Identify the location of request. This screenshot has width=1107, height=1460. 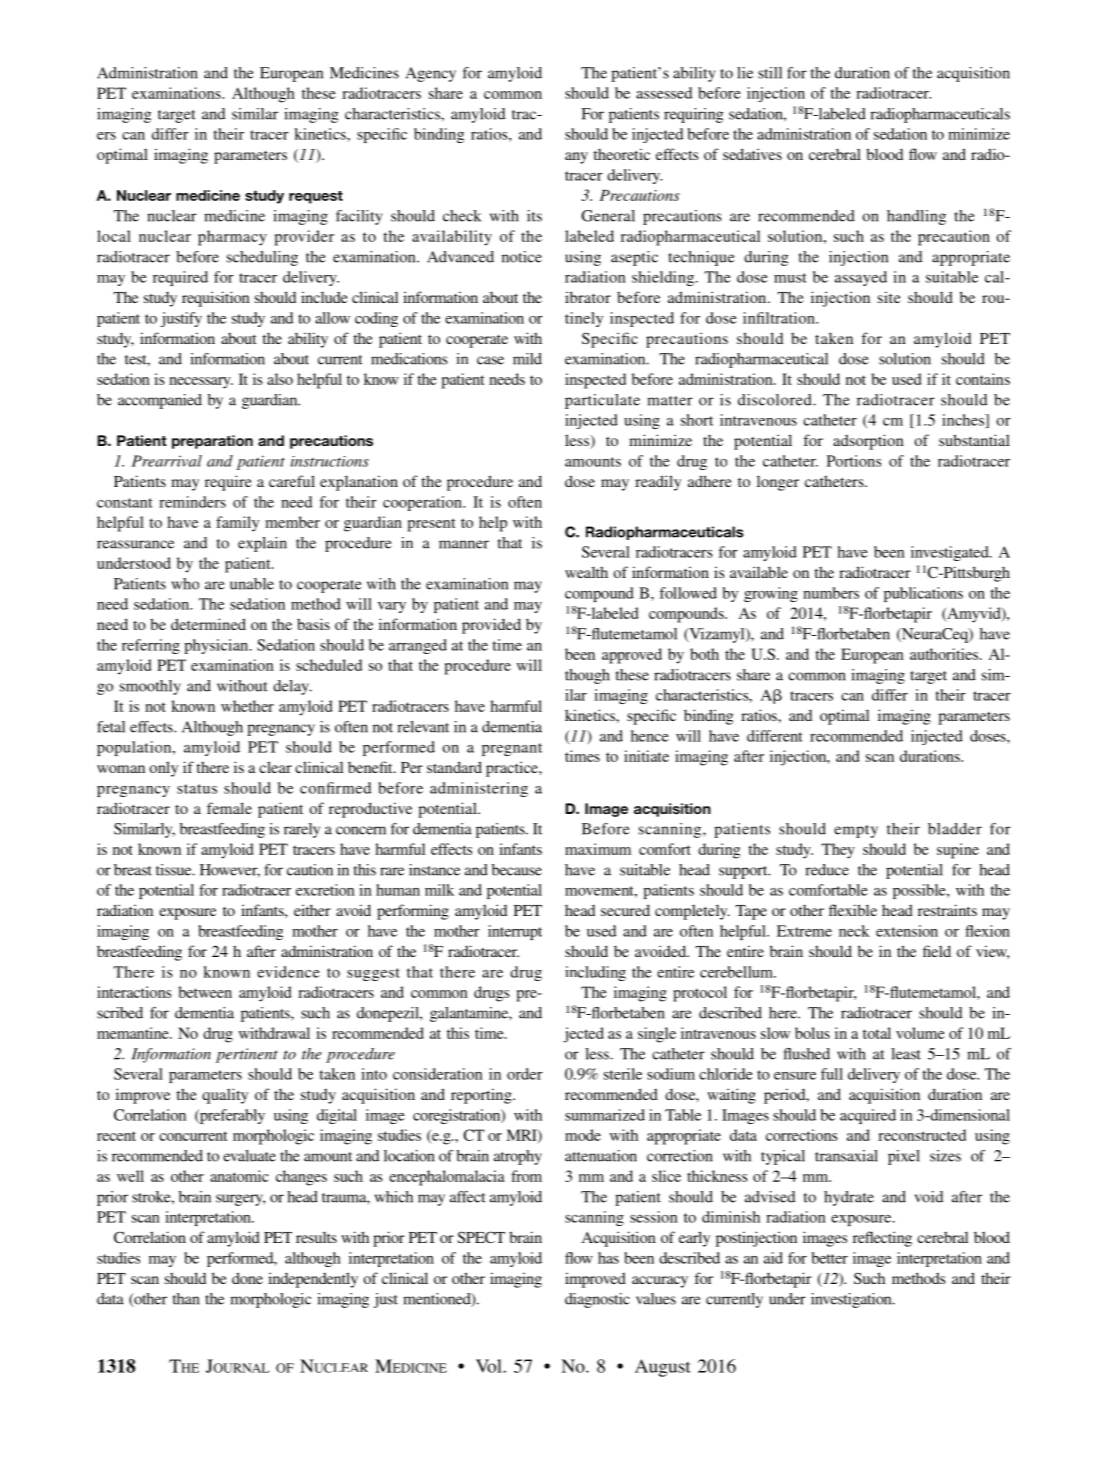
(316, 197).
